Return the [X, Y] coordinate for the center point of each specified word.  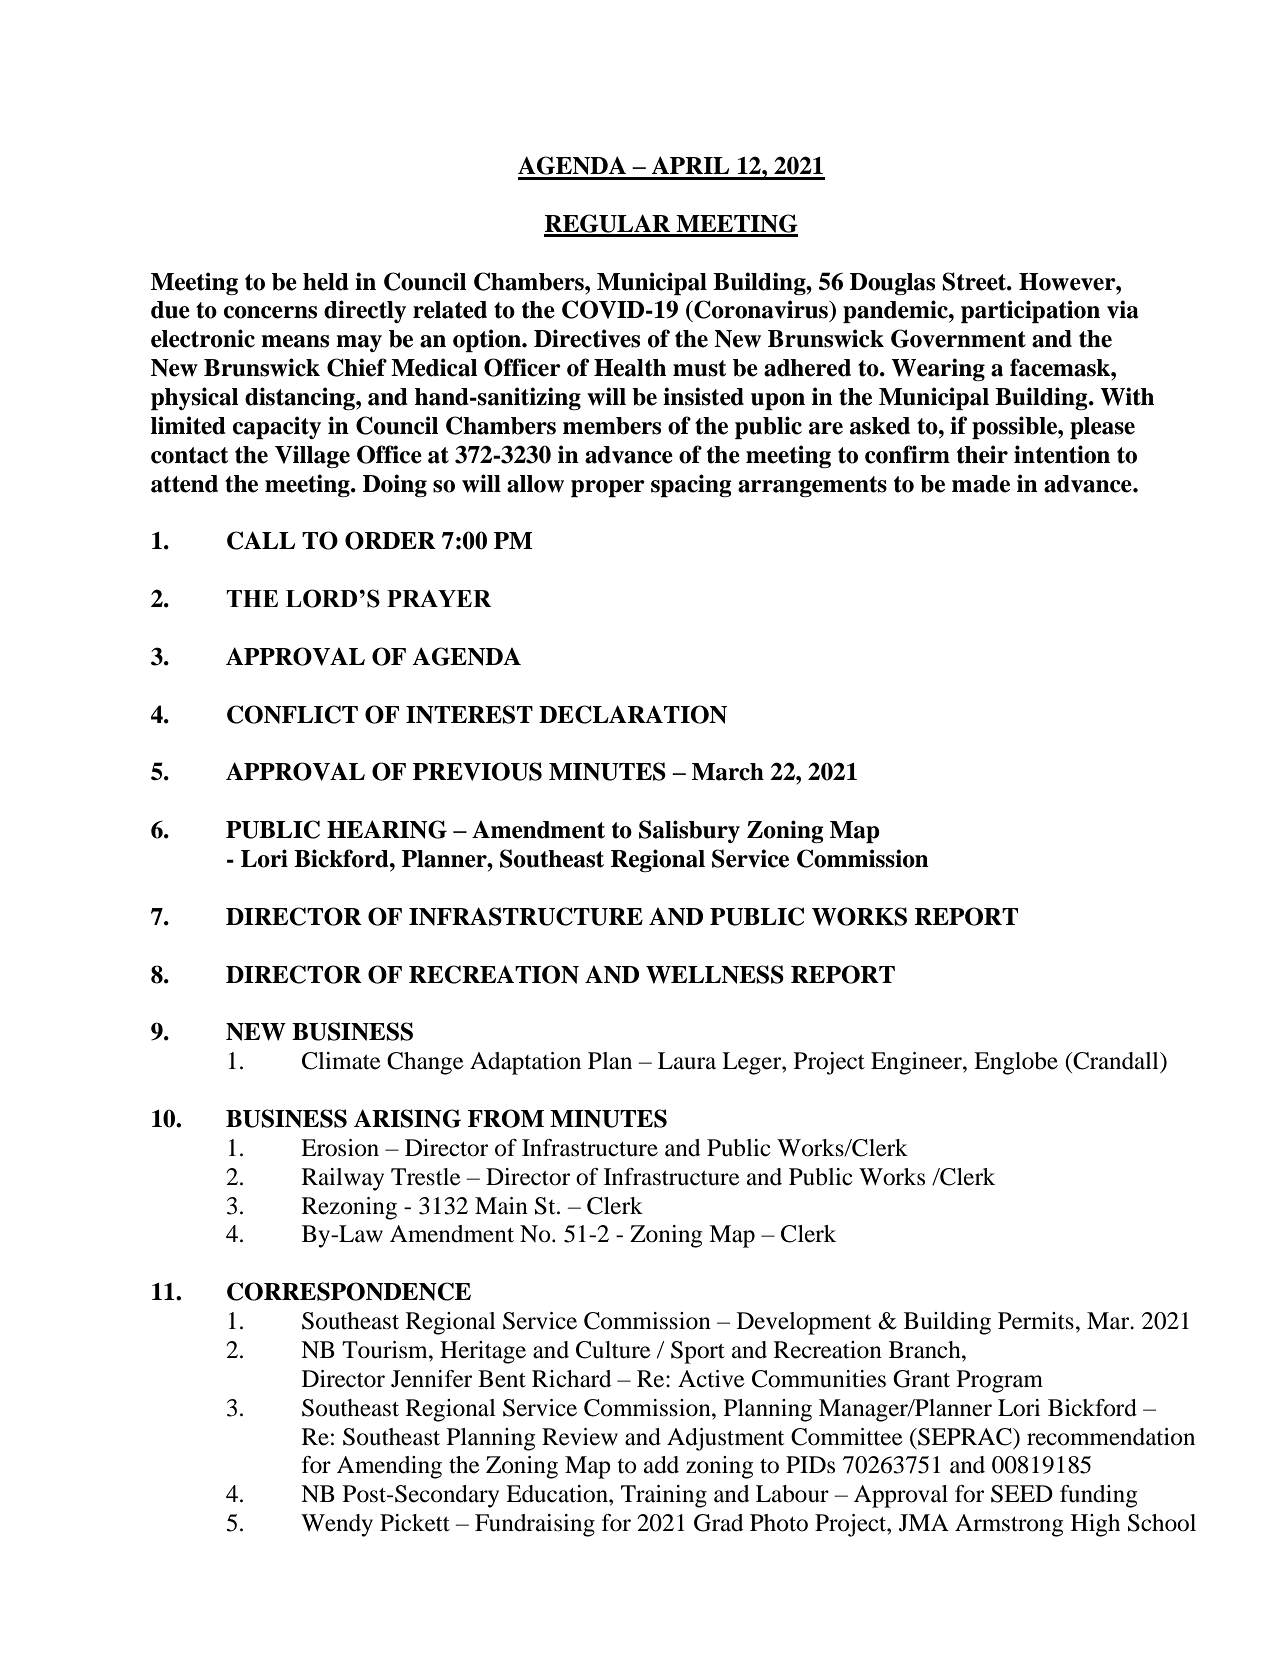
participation [1030, 311]
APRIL [690, 165]
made [981, 484]
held [326, 282]
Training [664, 1496]
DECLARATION [633, 714]
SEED [1022, 1494]
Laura [687, 1061]
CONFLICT [292, 714]
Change [425, 1063]
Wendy [337, 1525]
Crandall [1116, 1061]
